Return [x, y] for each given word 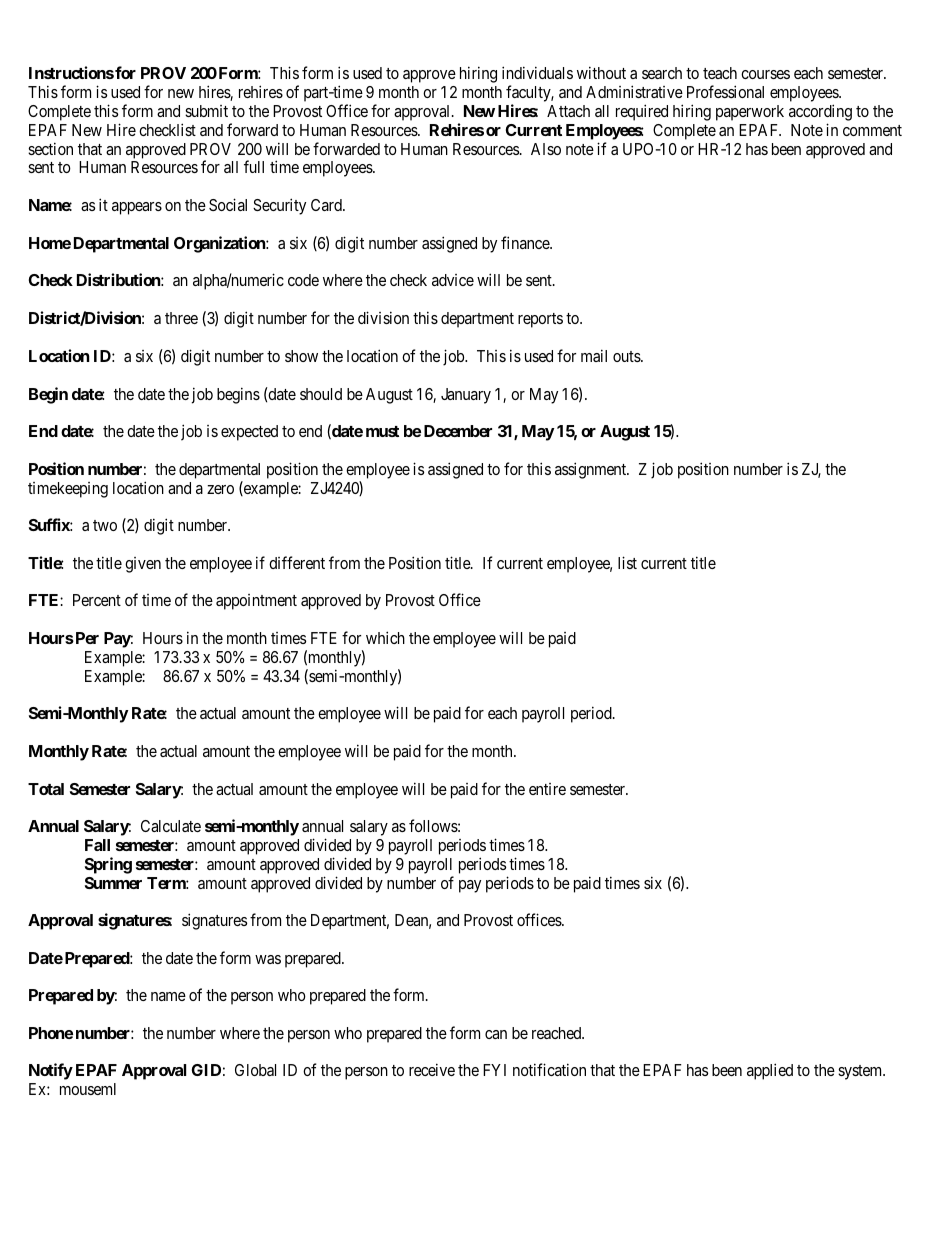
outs [627, 356]
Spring [108, 865]
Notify [51, 1071]
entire [547, 789]
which [385, 637]
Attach [568, 111]
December [458, 431]
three [181, 318]
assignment [592, 470]
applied [770, 1071]
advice [453, 280]
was [268, 959]
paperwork [750, 113]
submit [206, 111]
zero [220, 489]
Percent [97, 600]
